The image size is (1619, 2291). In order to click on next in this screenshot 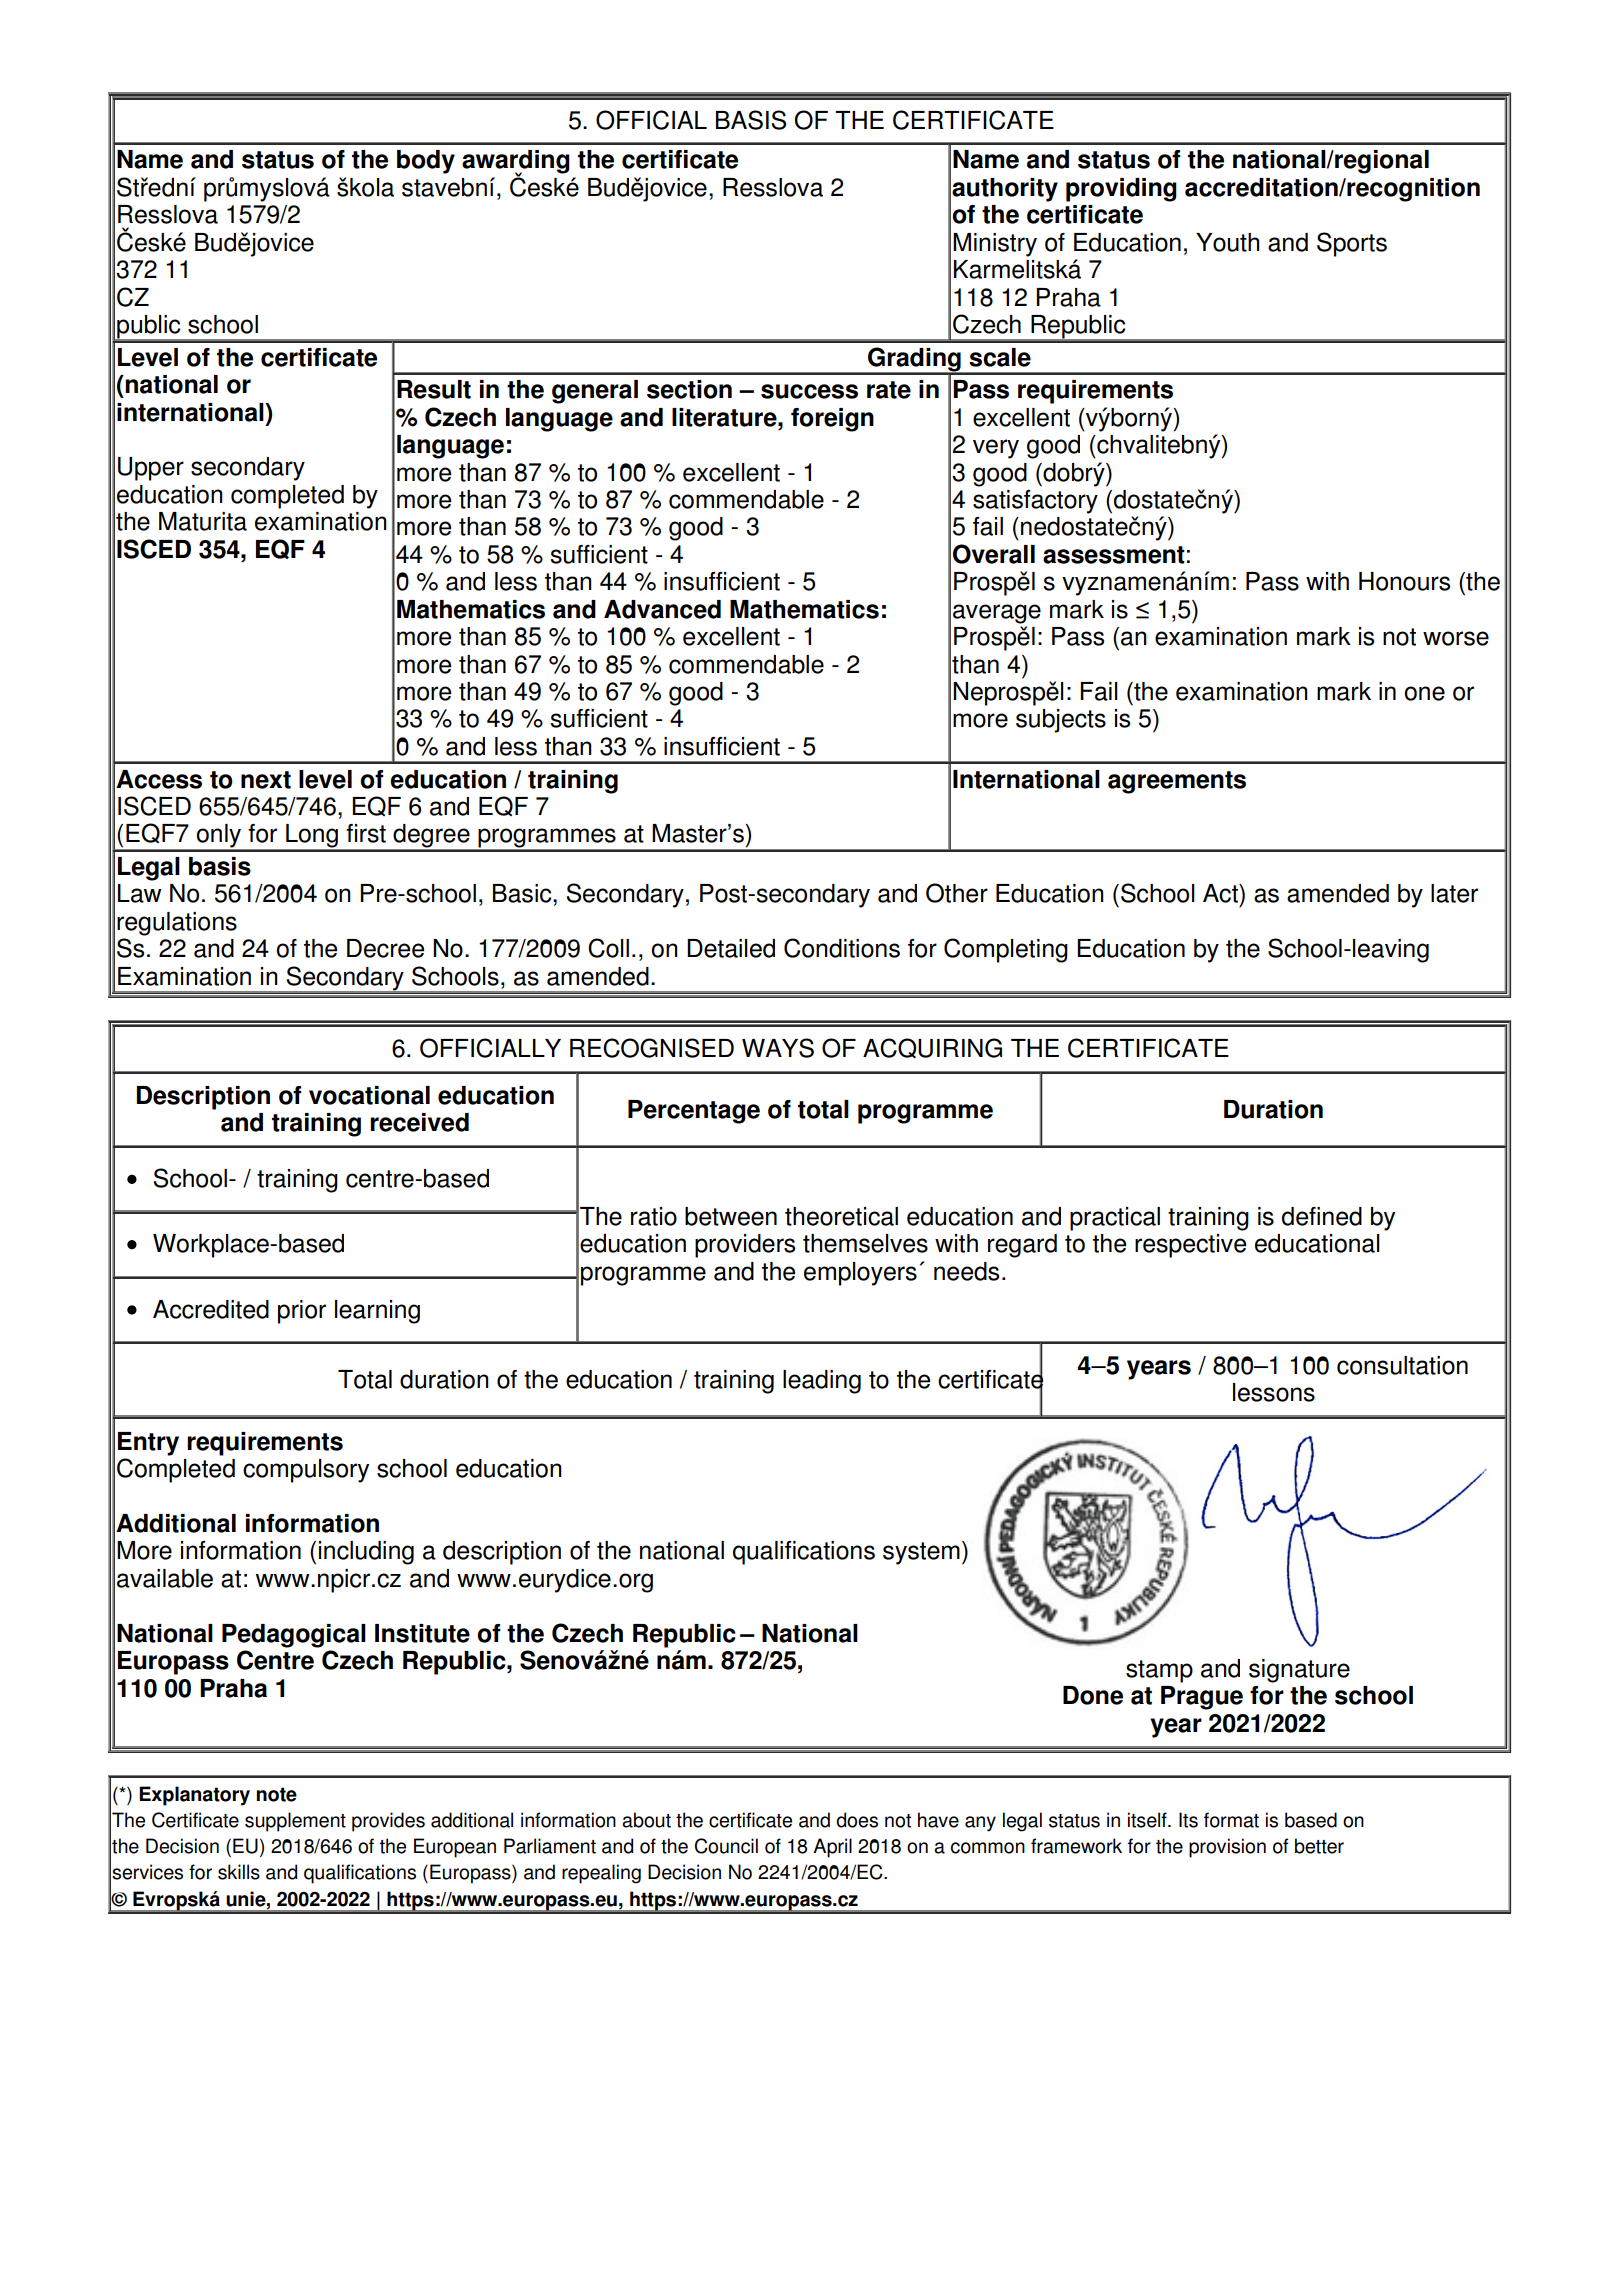, I will do `click(266, 780)`.
